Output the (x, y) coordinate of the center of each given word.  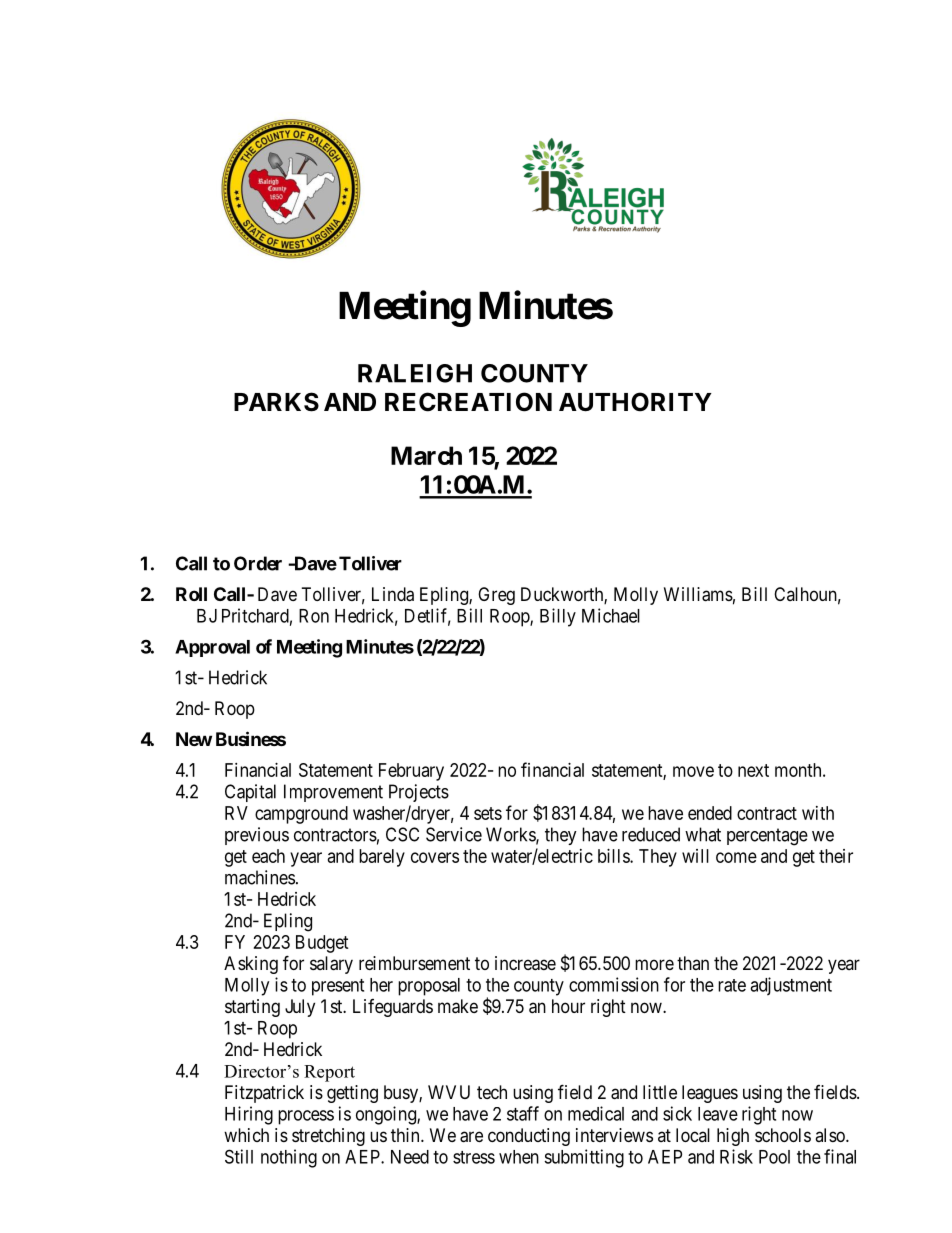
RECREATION (468, 402)
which (246, 1135)
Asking (251, 965)
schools (783, 1135)
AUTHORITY (635, 402)
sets (488, 813)
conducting (529, 1137)
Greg (496, 596)
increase (525, 963)
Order (258, 563)
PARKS (276, 402)
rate (732, 985)
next (753, 770)
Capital (250, 793)
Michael (611, 615)
